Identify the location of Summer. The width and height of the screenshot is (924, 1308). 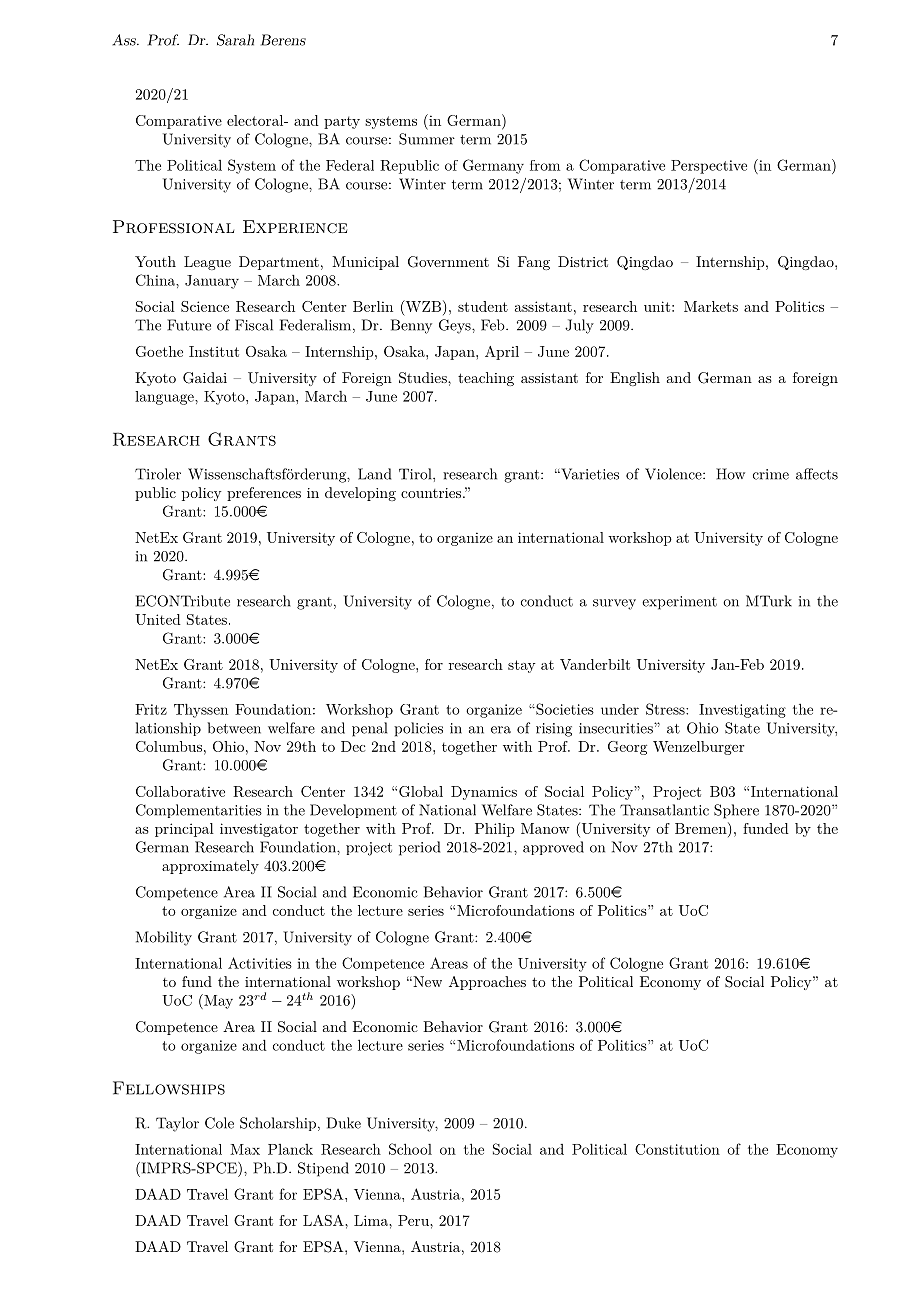
(427, 139).
